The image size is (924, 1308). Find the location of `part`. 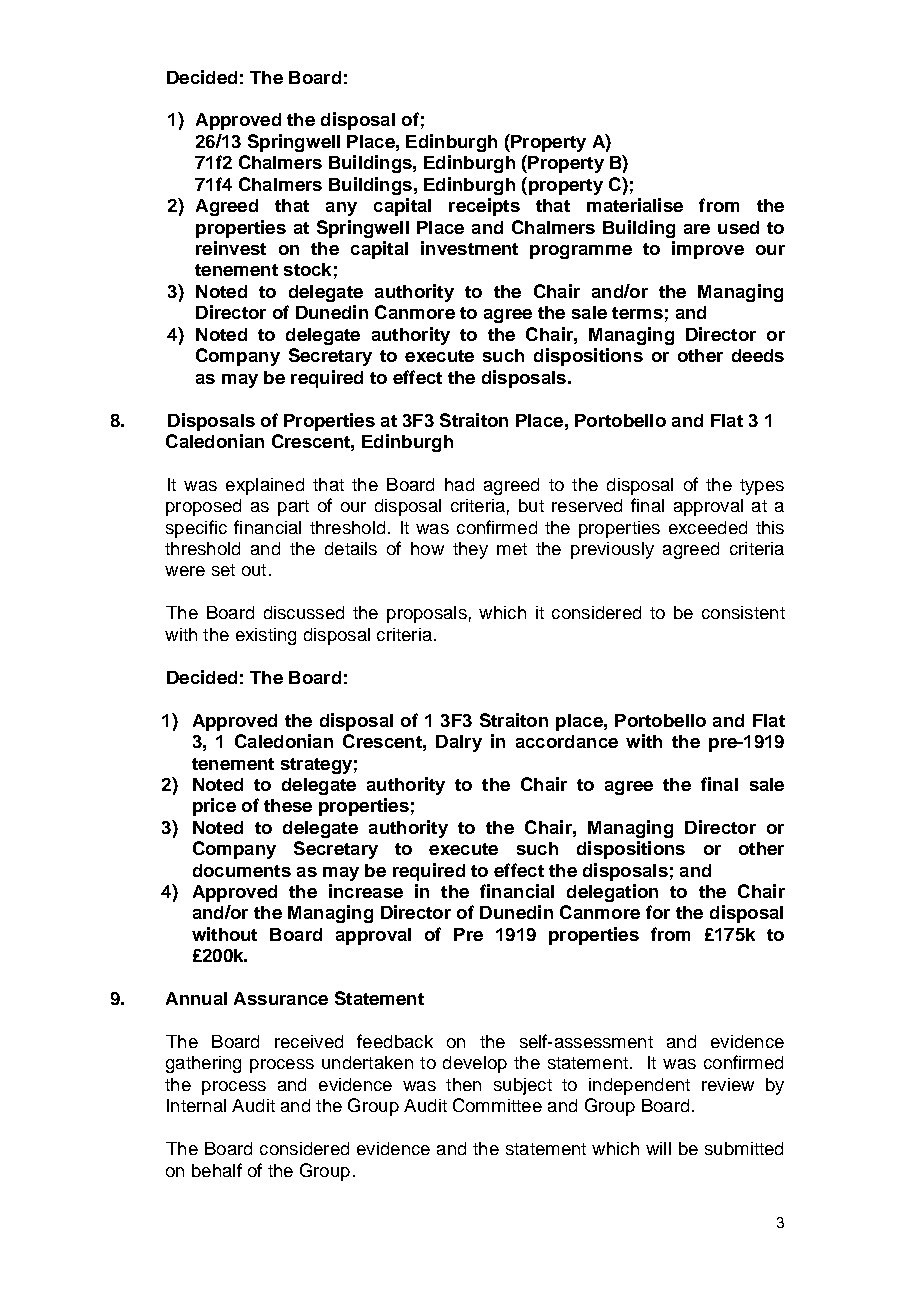

part is located at coordinates (293, 508).
